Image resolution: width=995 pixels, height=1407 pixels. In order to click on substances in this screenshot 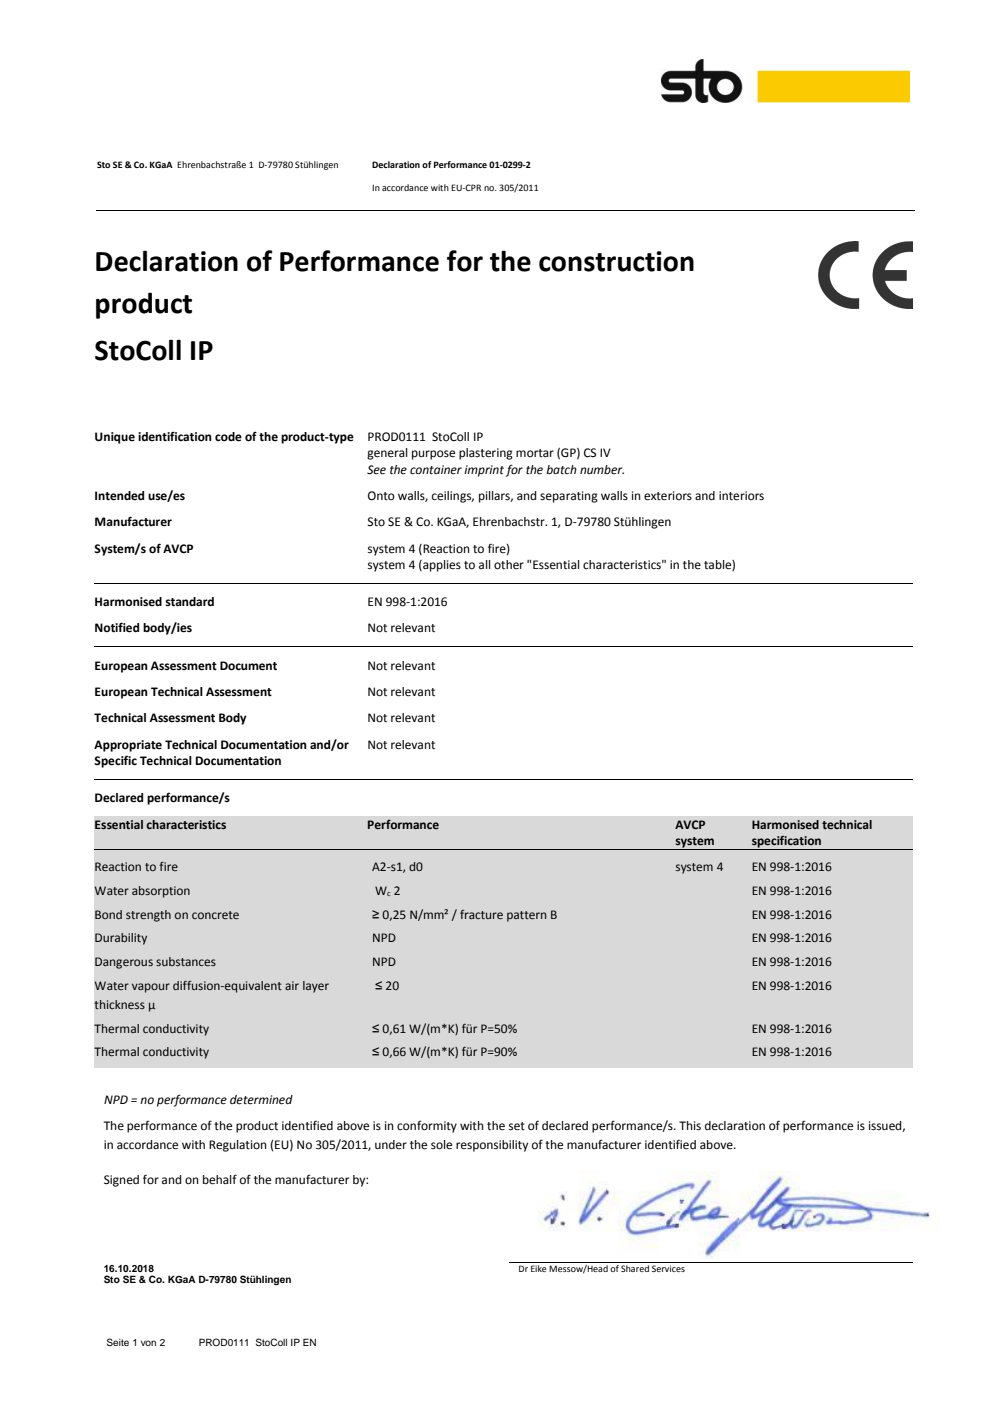, I will do `click(186, 961)`.
